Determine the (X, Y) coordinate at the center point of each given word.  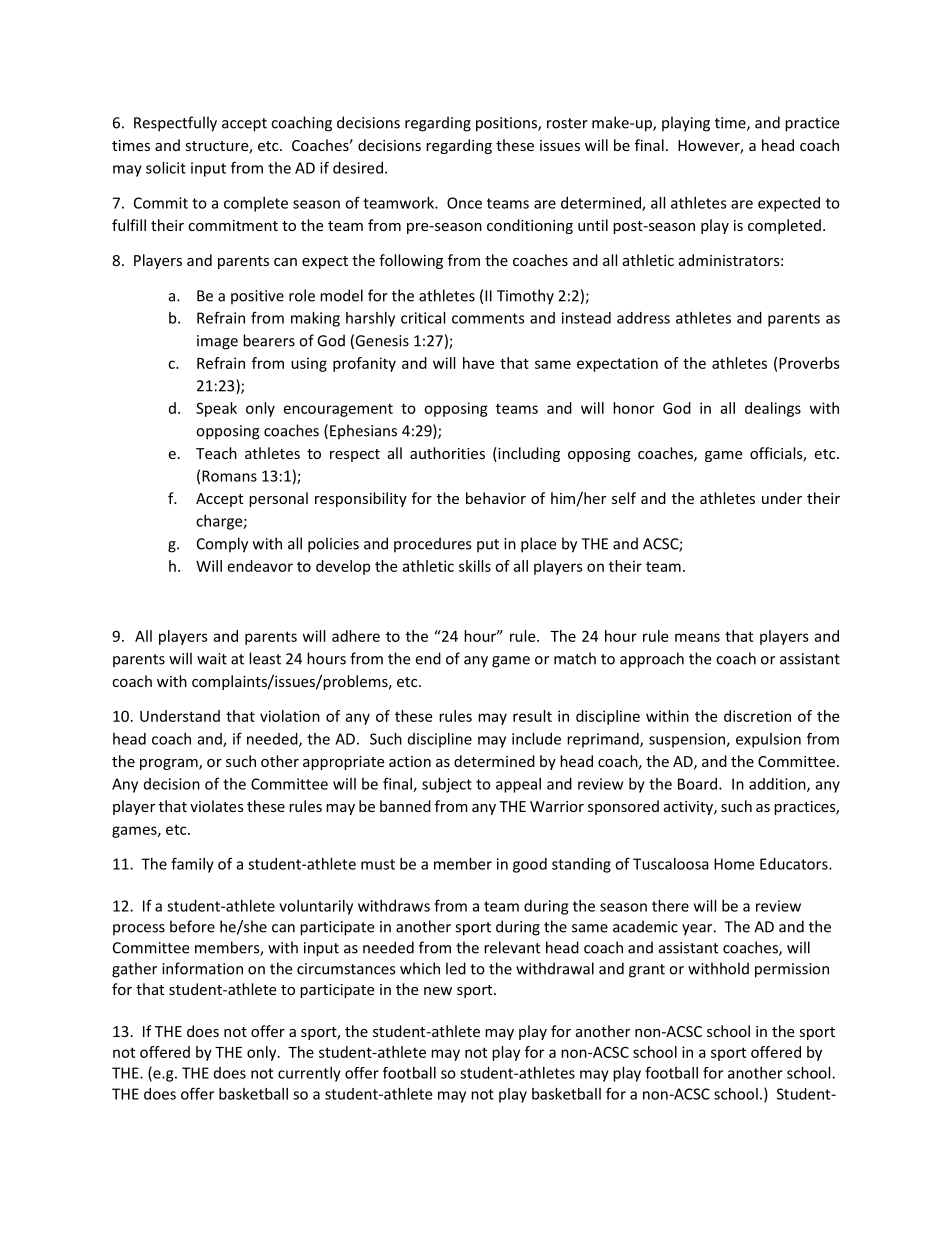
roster (567, 123)
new (438, 991)
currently (309, 1074)
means (697, 637)
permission (792, 970)
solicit (166, 168)
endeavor (260, 566)
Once (464, 203)
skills (475, 566)
